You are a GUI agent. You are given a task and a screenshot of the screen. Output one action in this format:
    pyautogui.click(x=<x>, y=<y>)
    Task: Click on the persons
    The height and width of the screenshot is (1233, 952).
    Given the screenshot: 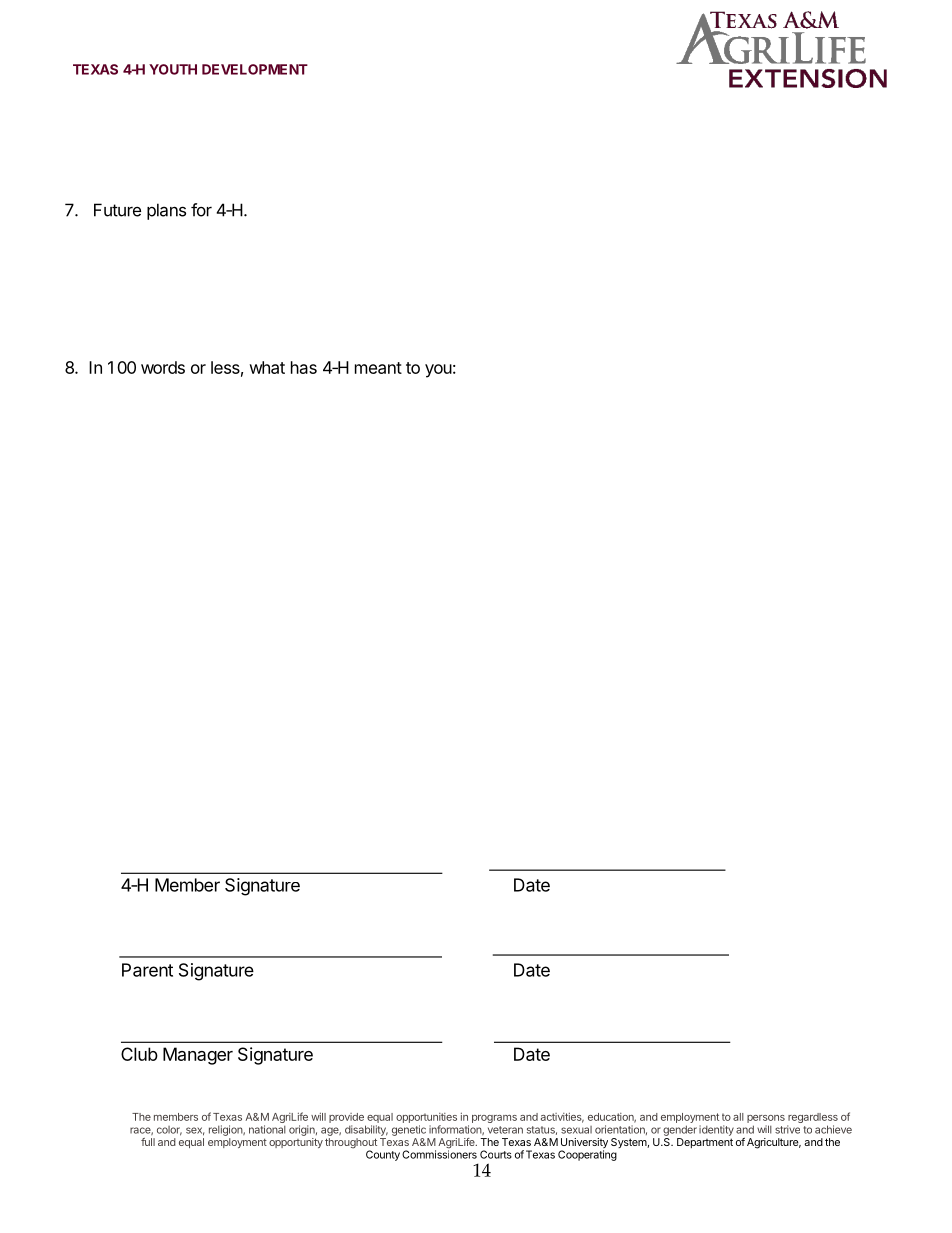 What is the action you would take?
    pyautogui.click(x=766, y=1120)
